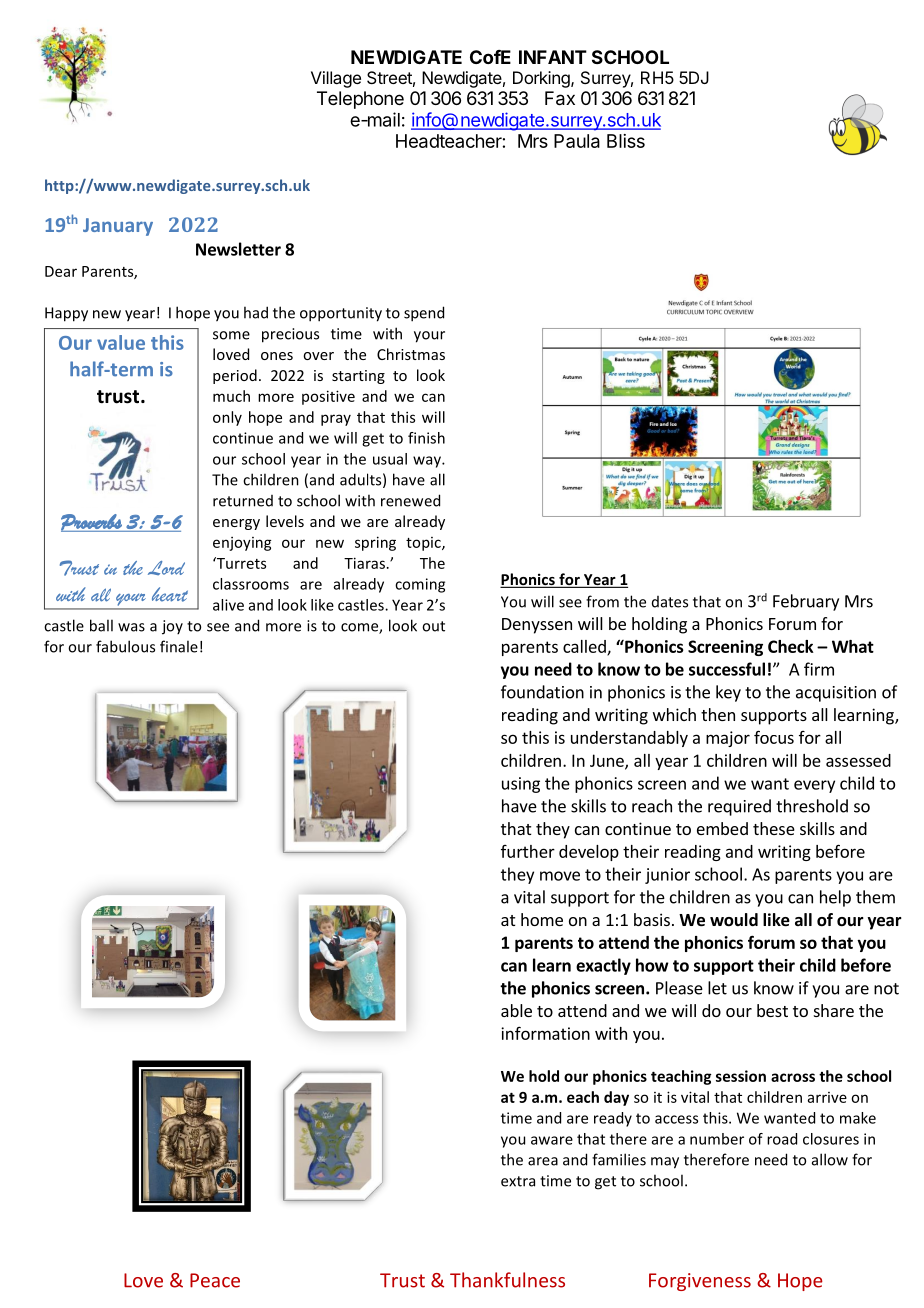 This page has width=924, height=1308. What do you see at coordinates (542, 79) in the page?
I see `Dorking` at bounding box center [542, 79].
